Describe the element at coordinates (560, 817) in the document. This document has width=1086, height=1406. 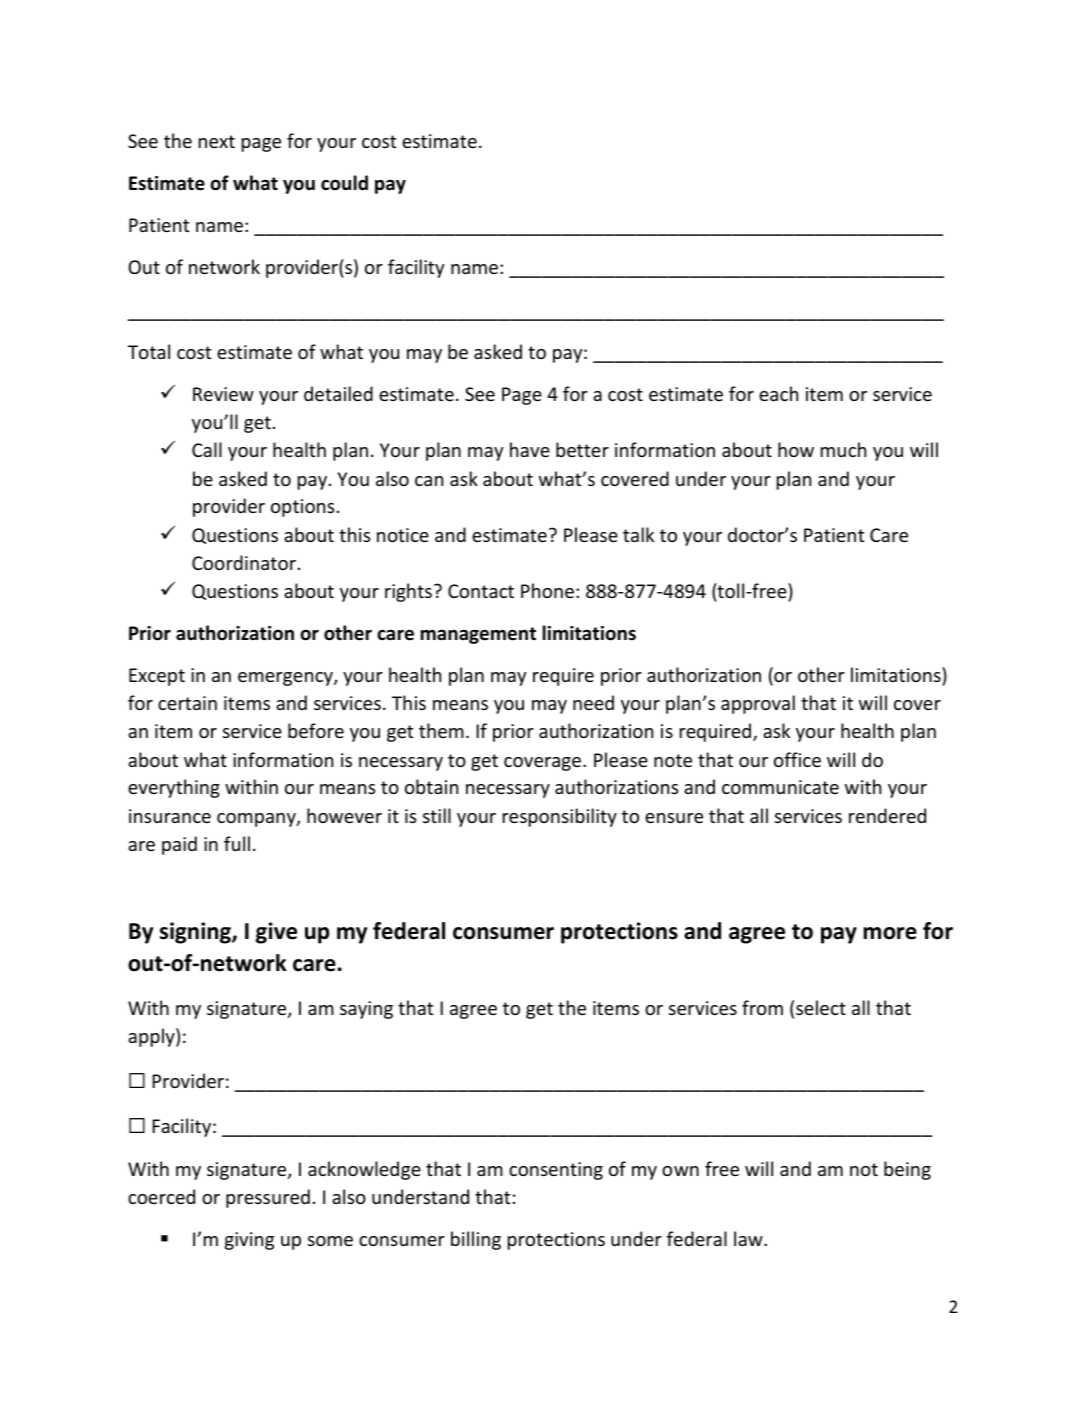
I see `responsibility` at that location.
